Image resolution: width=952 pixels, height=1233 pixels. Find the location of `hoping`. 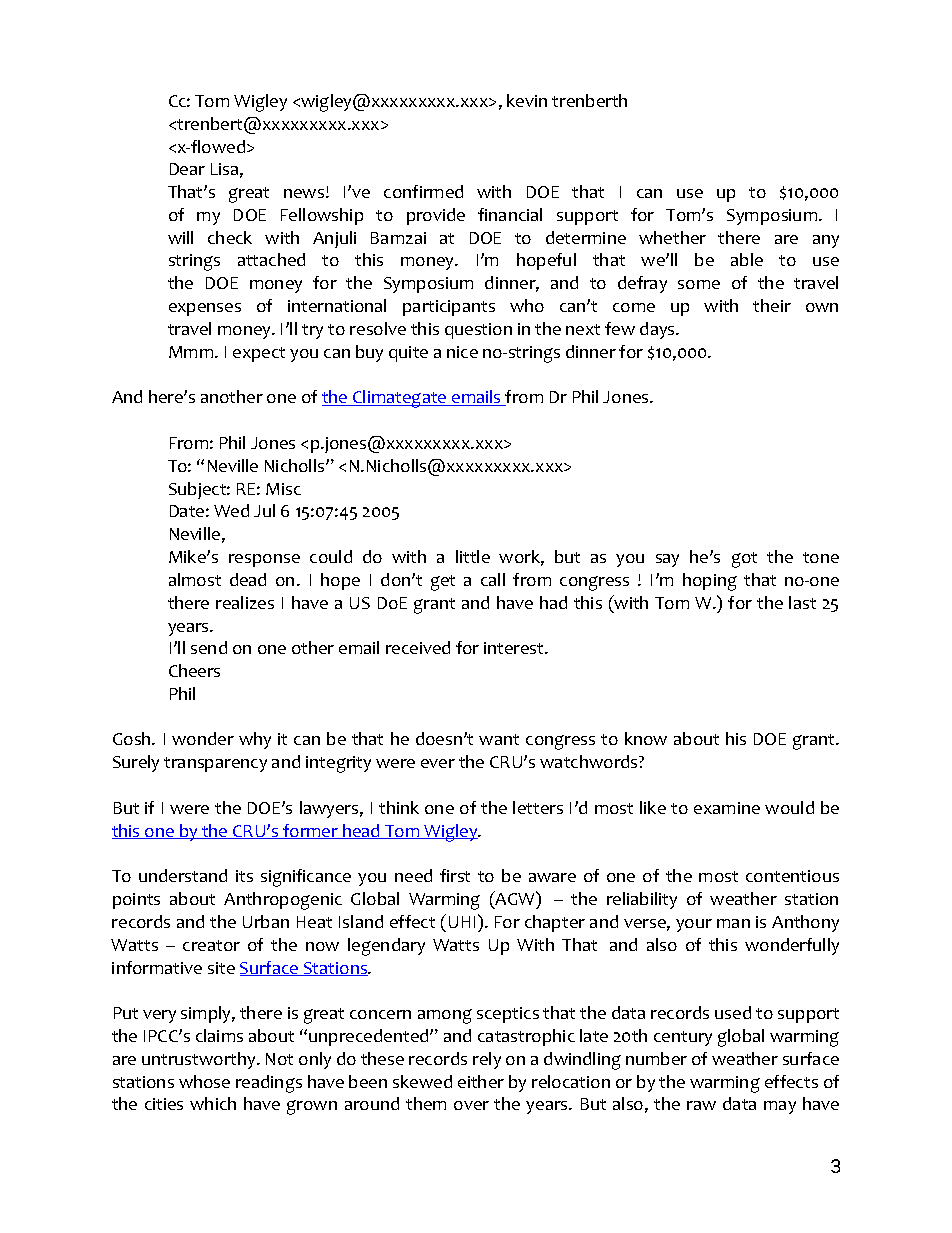

hoping is located at coordinates (710, 582).
